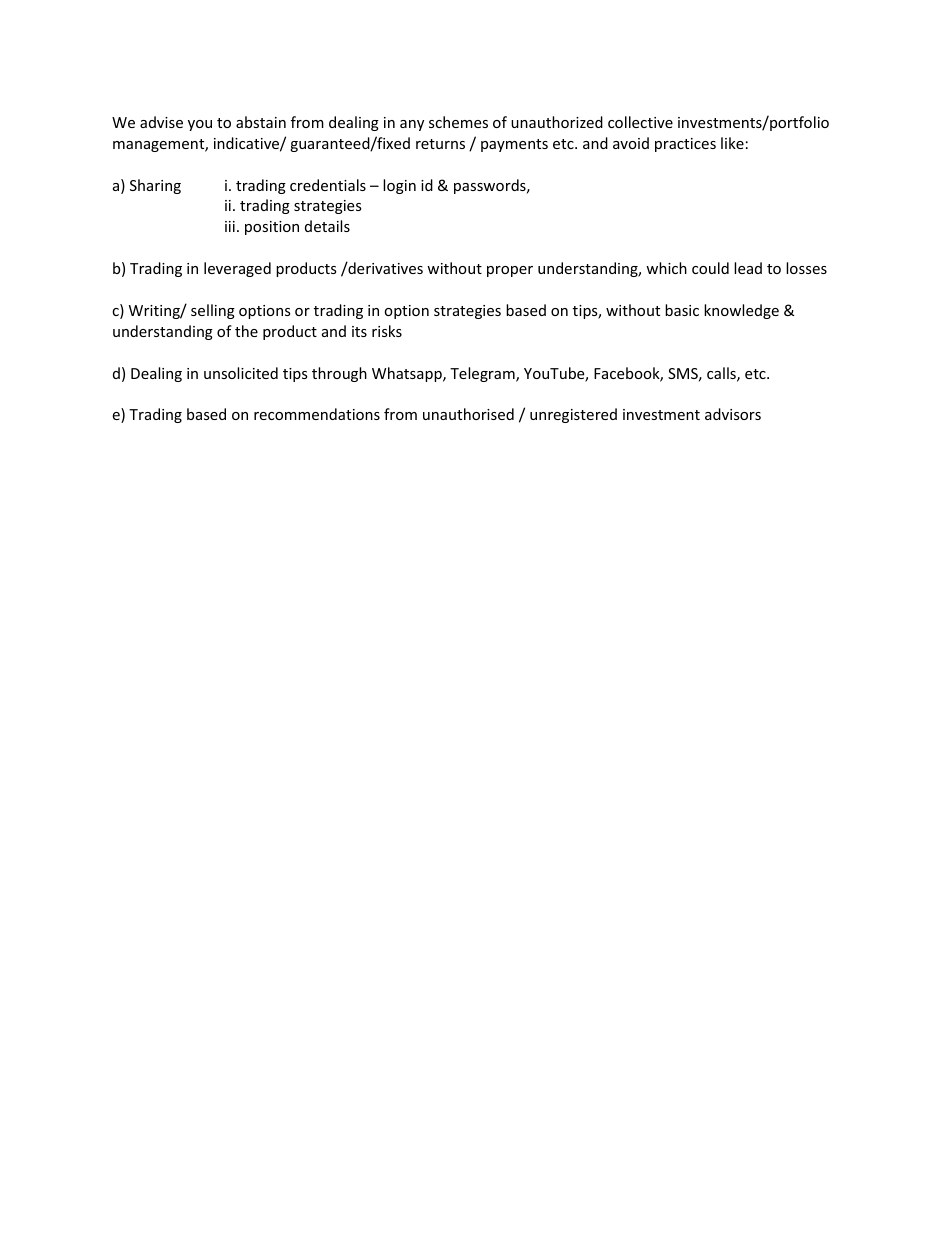 The image size is (952, 1233). Describe the element at coordinates (458, 122) in the document. I see `schemes` at that location.
